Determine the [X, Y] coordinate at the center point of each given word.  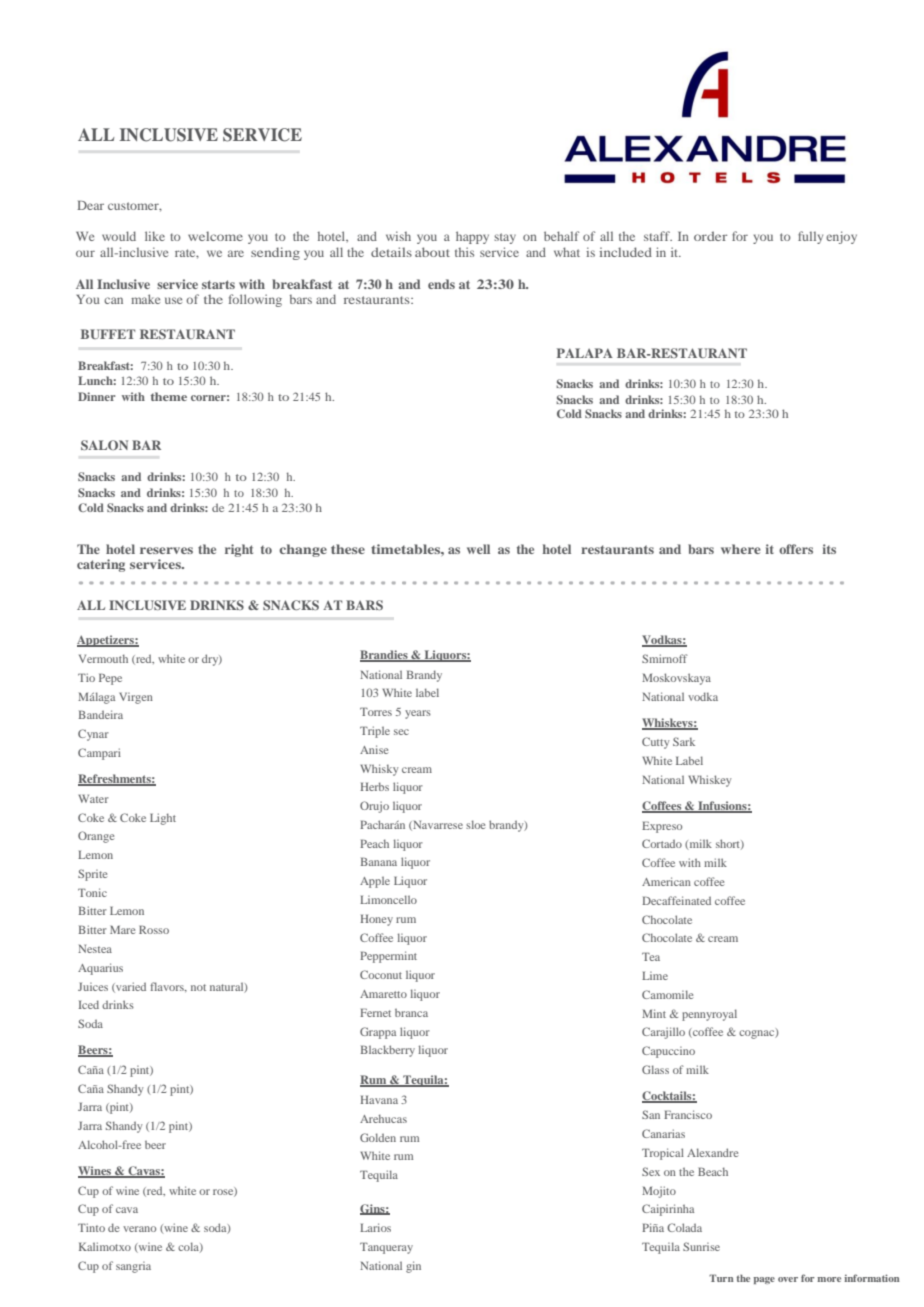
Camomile [667, 994]
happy [472, 237]
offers [796, 549]
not [198, 987]
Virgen [136, 698]
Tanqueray [386, 1248]
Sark [684, 741]
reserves [166, 550]
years [418, 714]
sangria [133, 1267]
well [478, 549]
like [155, 236]
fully [810, 237]
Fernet [375, 1012]
